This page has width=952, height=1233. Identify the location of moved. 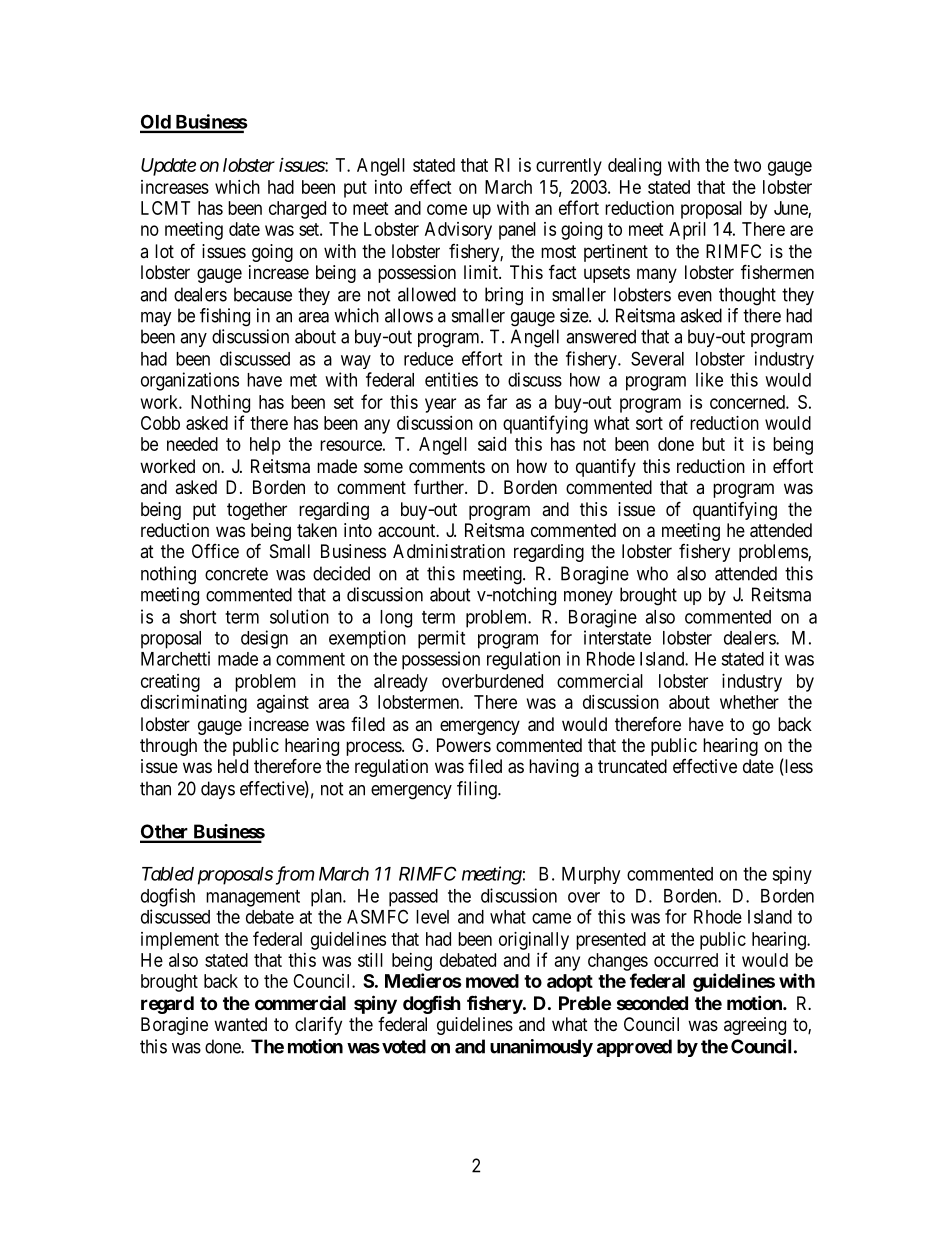
(492, 981).
